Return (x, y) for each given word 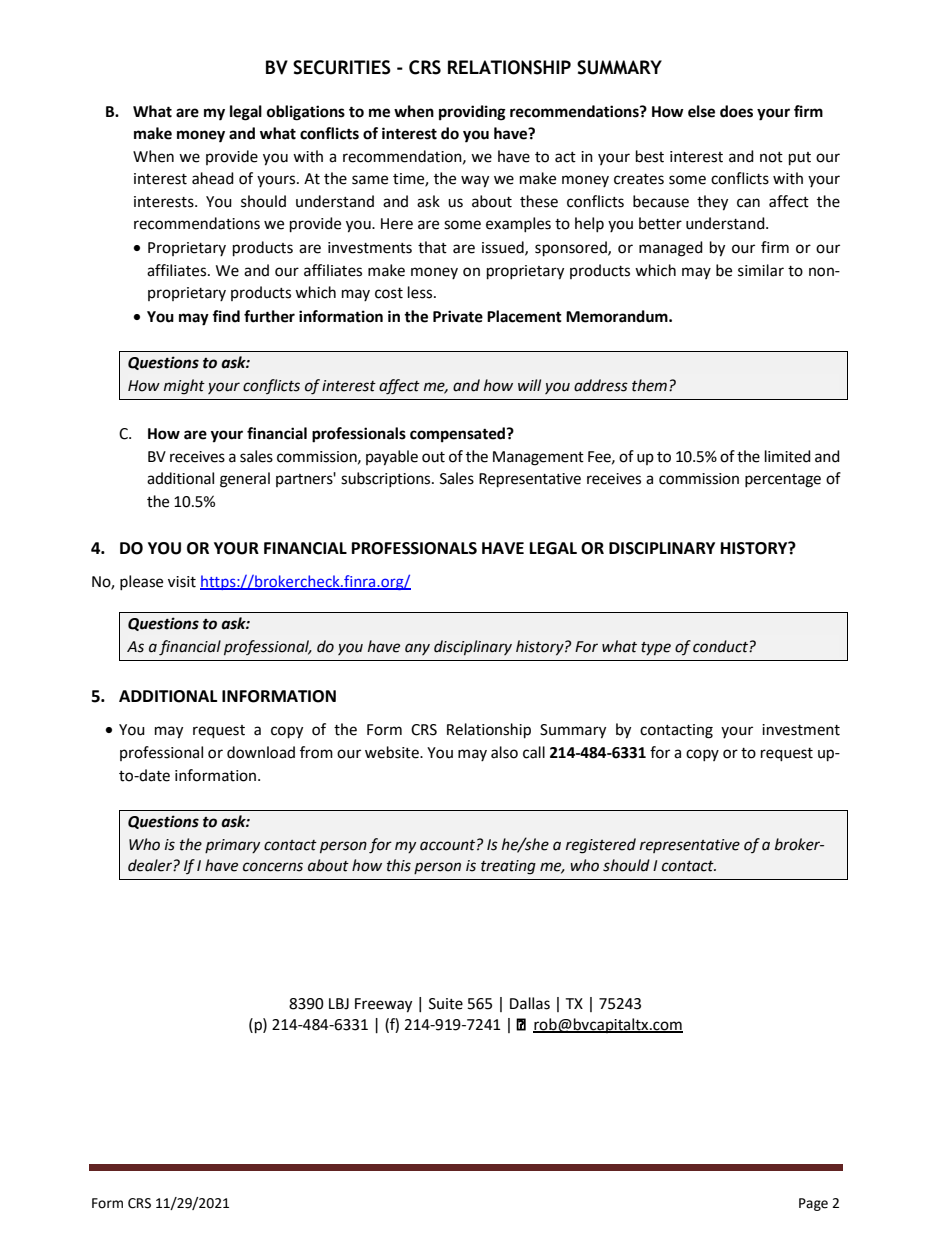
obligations (306, 113)
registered (601, 846)
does (736, 111)
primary (232, 846)
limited (788, 456)
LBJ (339, 1004)
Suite (446, 1004)
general (245, 480)
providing (472, 113)
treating (508, 867)
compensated (459, 435)
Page (813, 1204)
